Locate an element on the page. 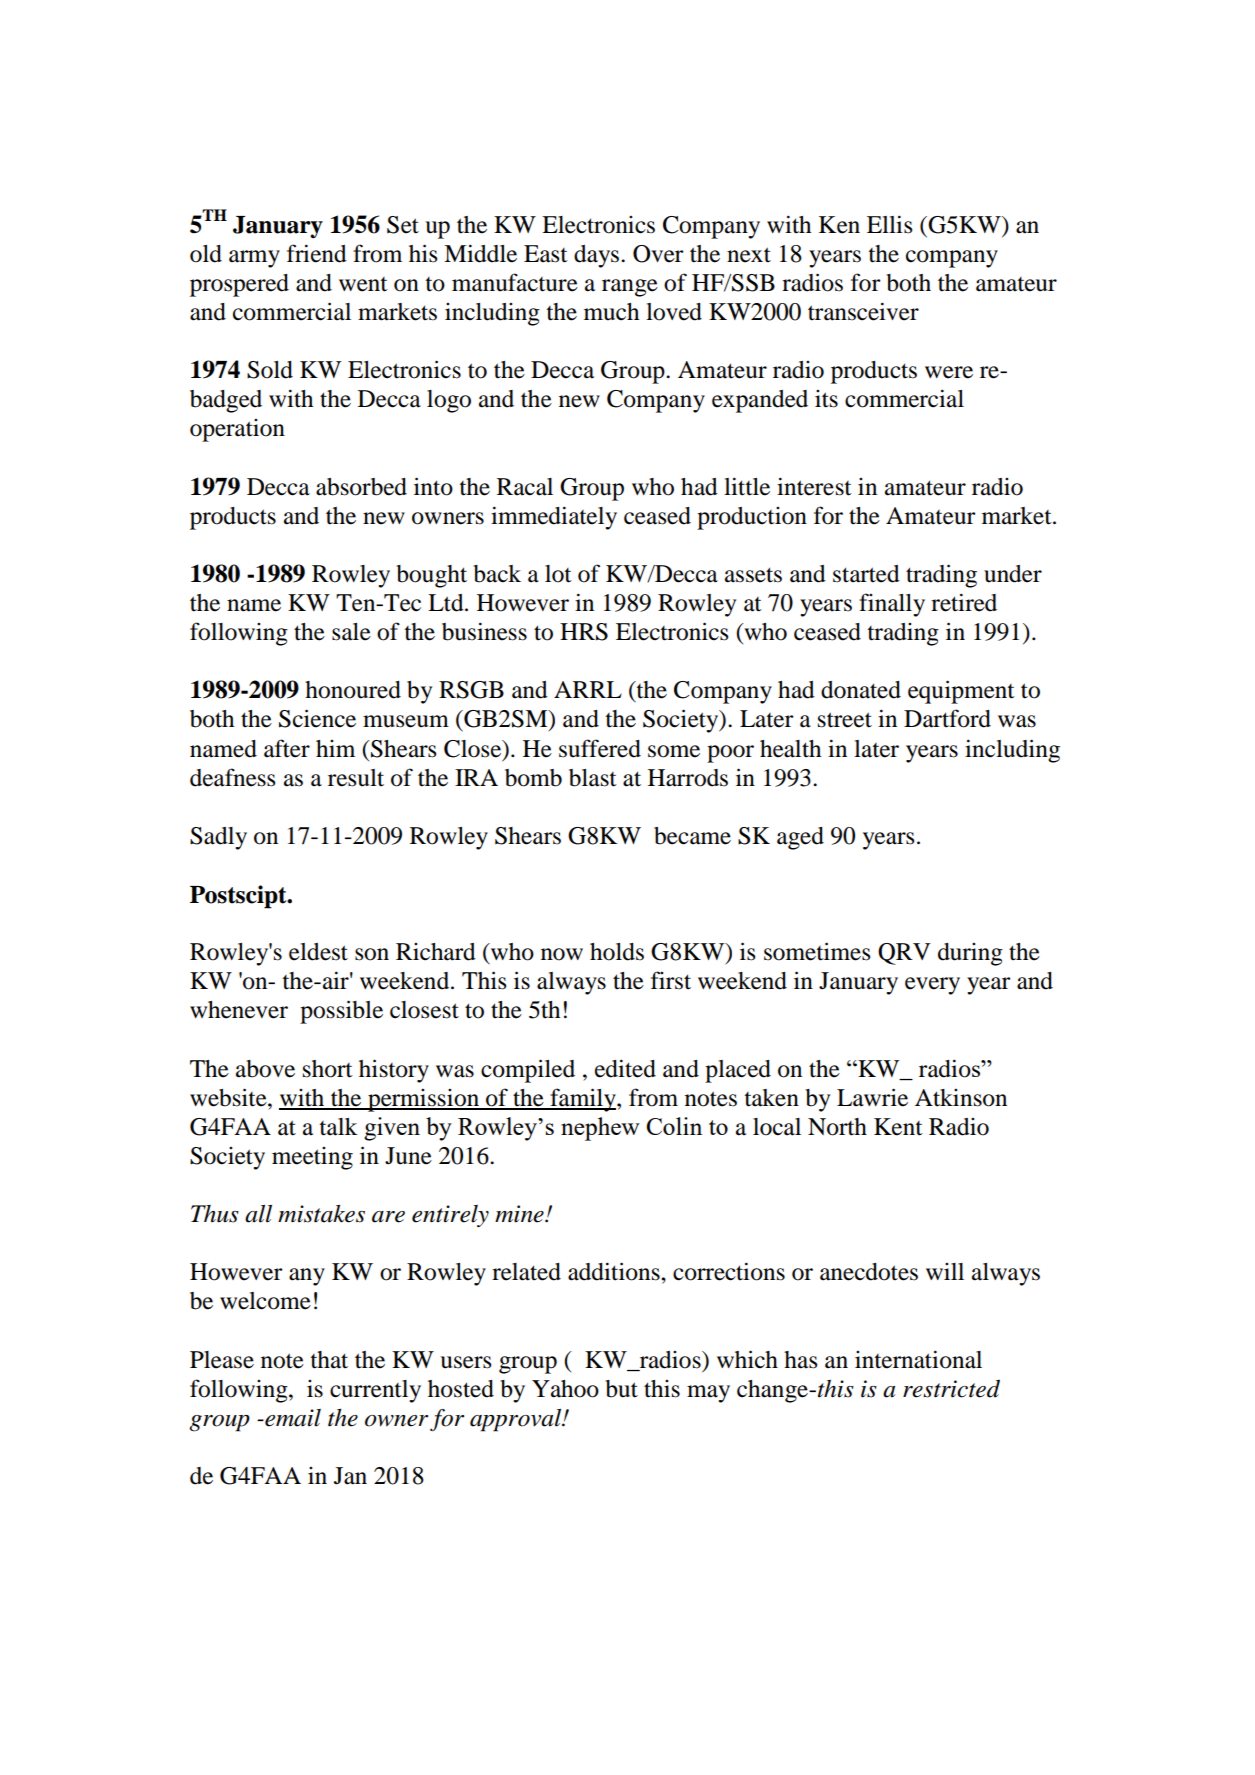  result is located at coordinates (356, 778).
